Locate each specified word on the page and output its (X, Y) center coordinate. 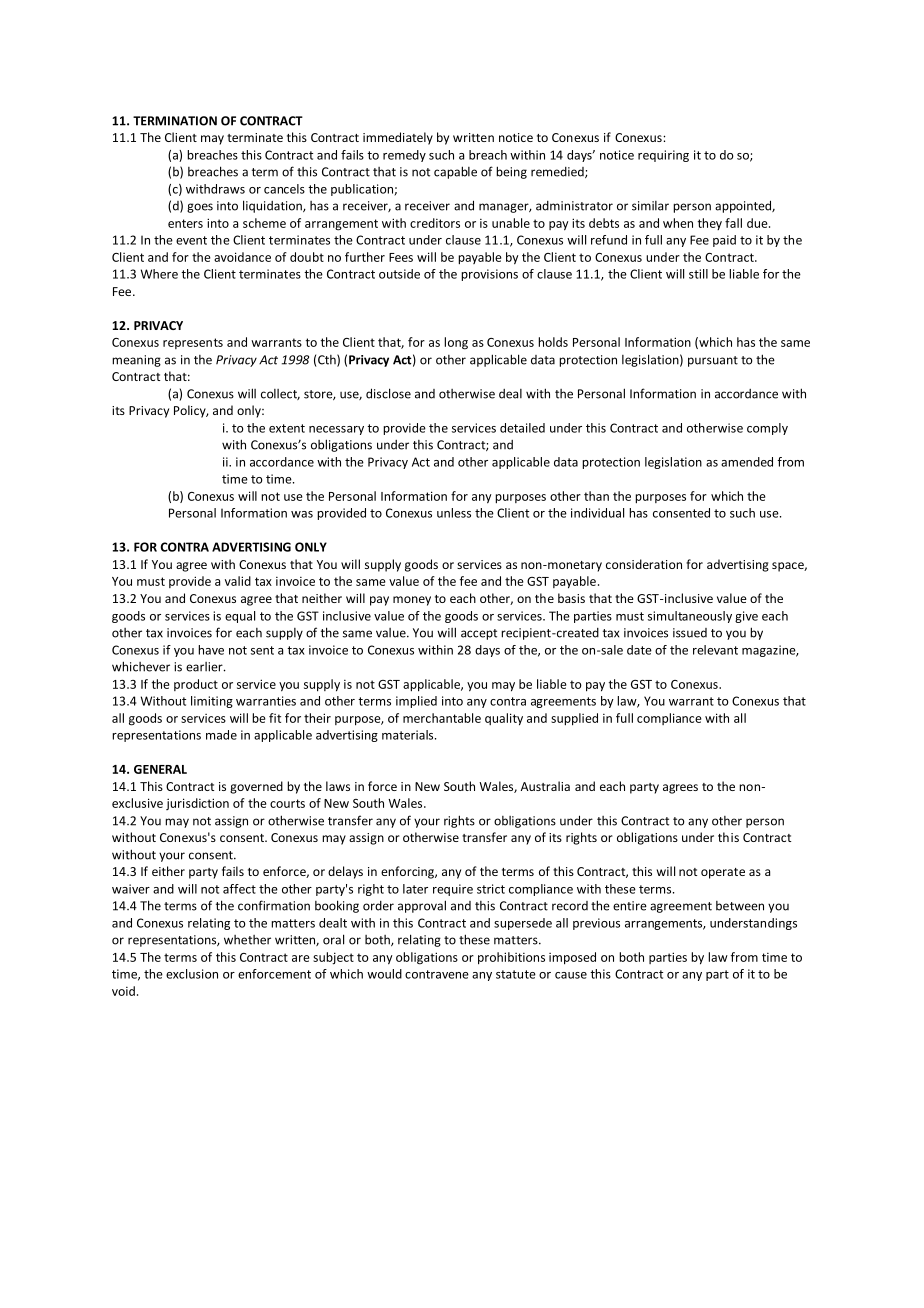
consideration (644, 564)
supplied (574, 719)
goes (200, 208)
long (456, 343)
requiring (663, 156)
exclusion (192, 974)
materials (409, 735)
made (221, 735)
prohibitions (511, 958)
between (740, 906)
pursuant (713, 361)
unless (454, 513)
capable (455, 172)
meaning (136, 361)
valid (238, 581)
